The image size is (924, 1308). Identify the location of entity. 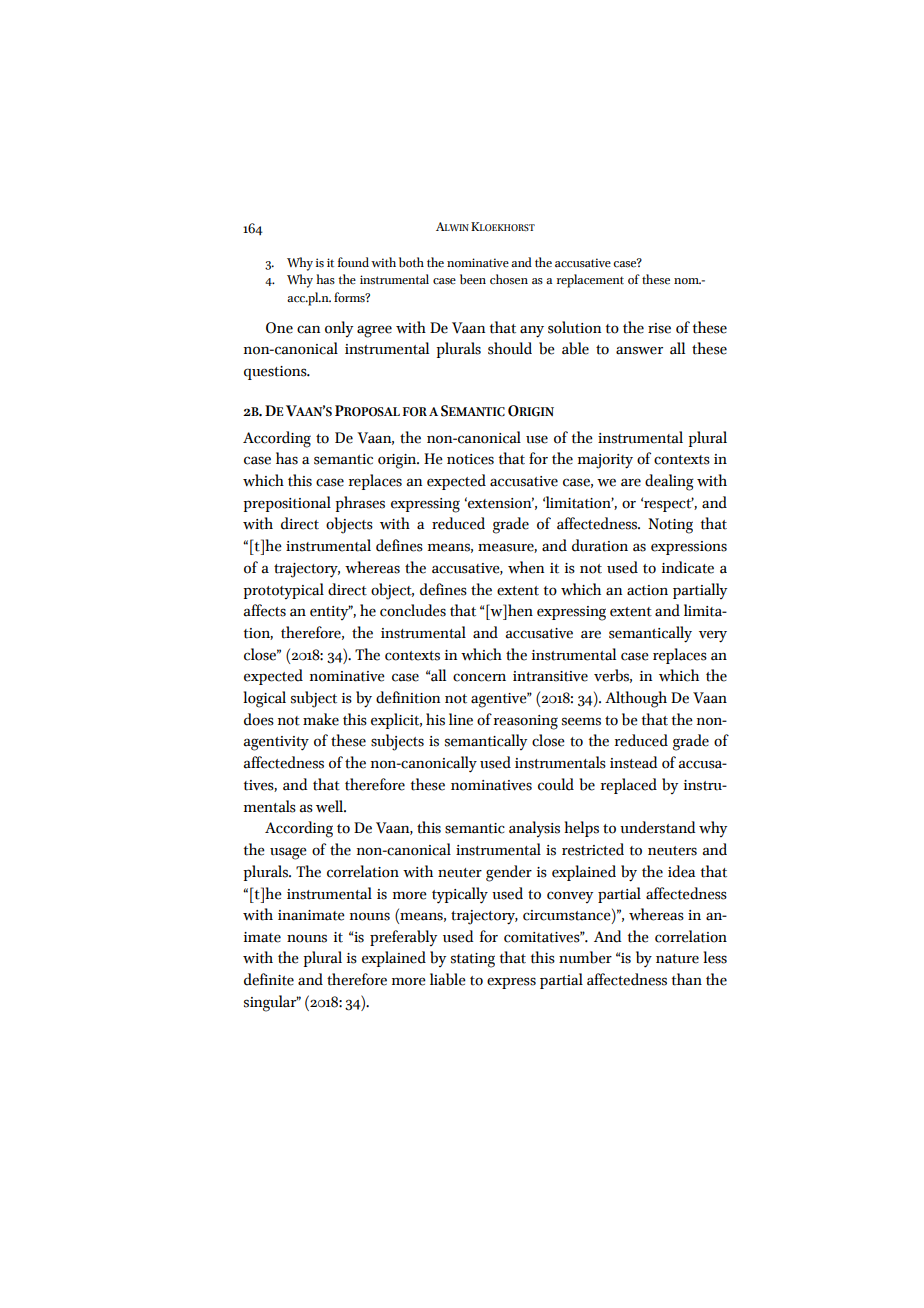
(330, 612).
